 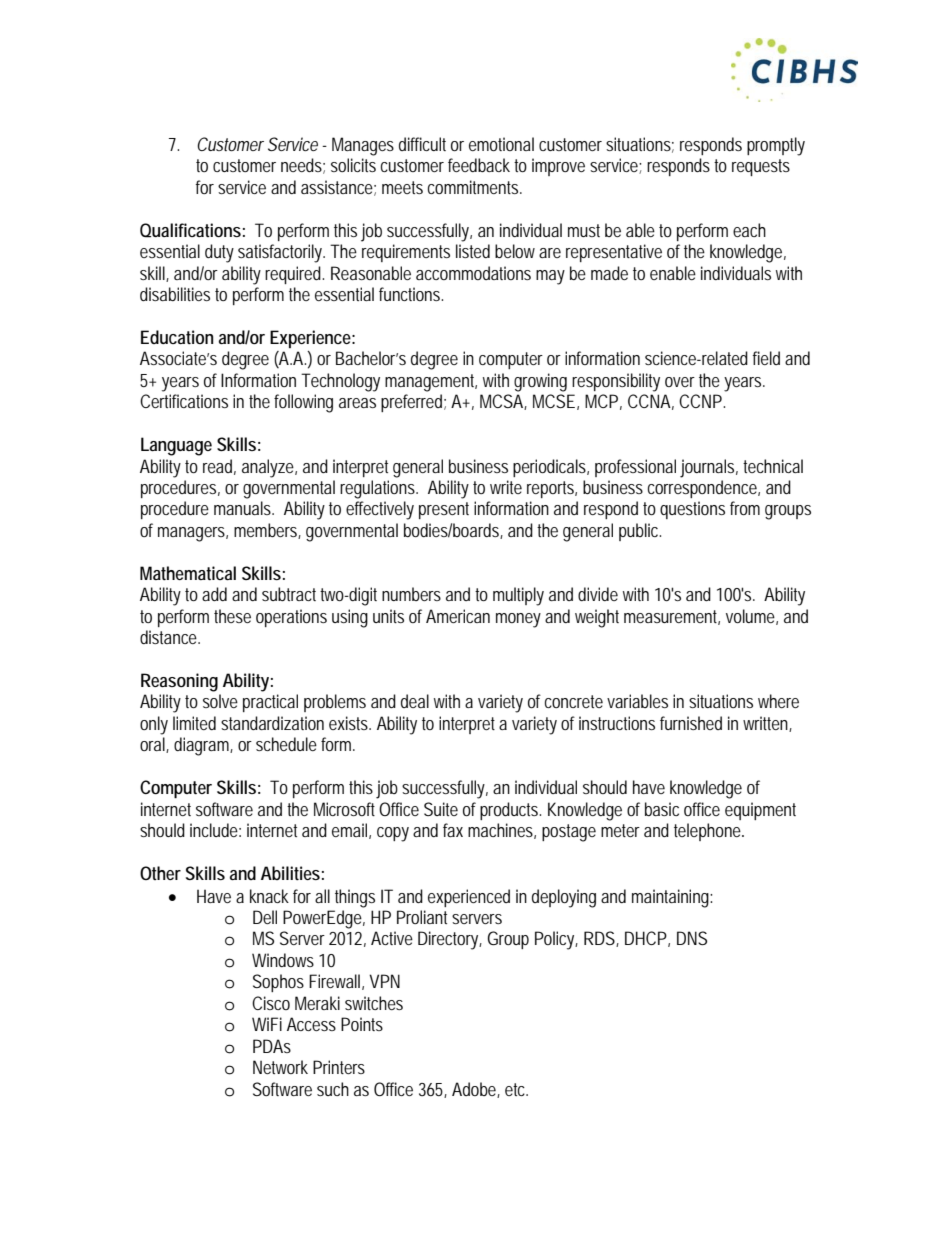 I want to click on requests, so click(x=761, y=167).
